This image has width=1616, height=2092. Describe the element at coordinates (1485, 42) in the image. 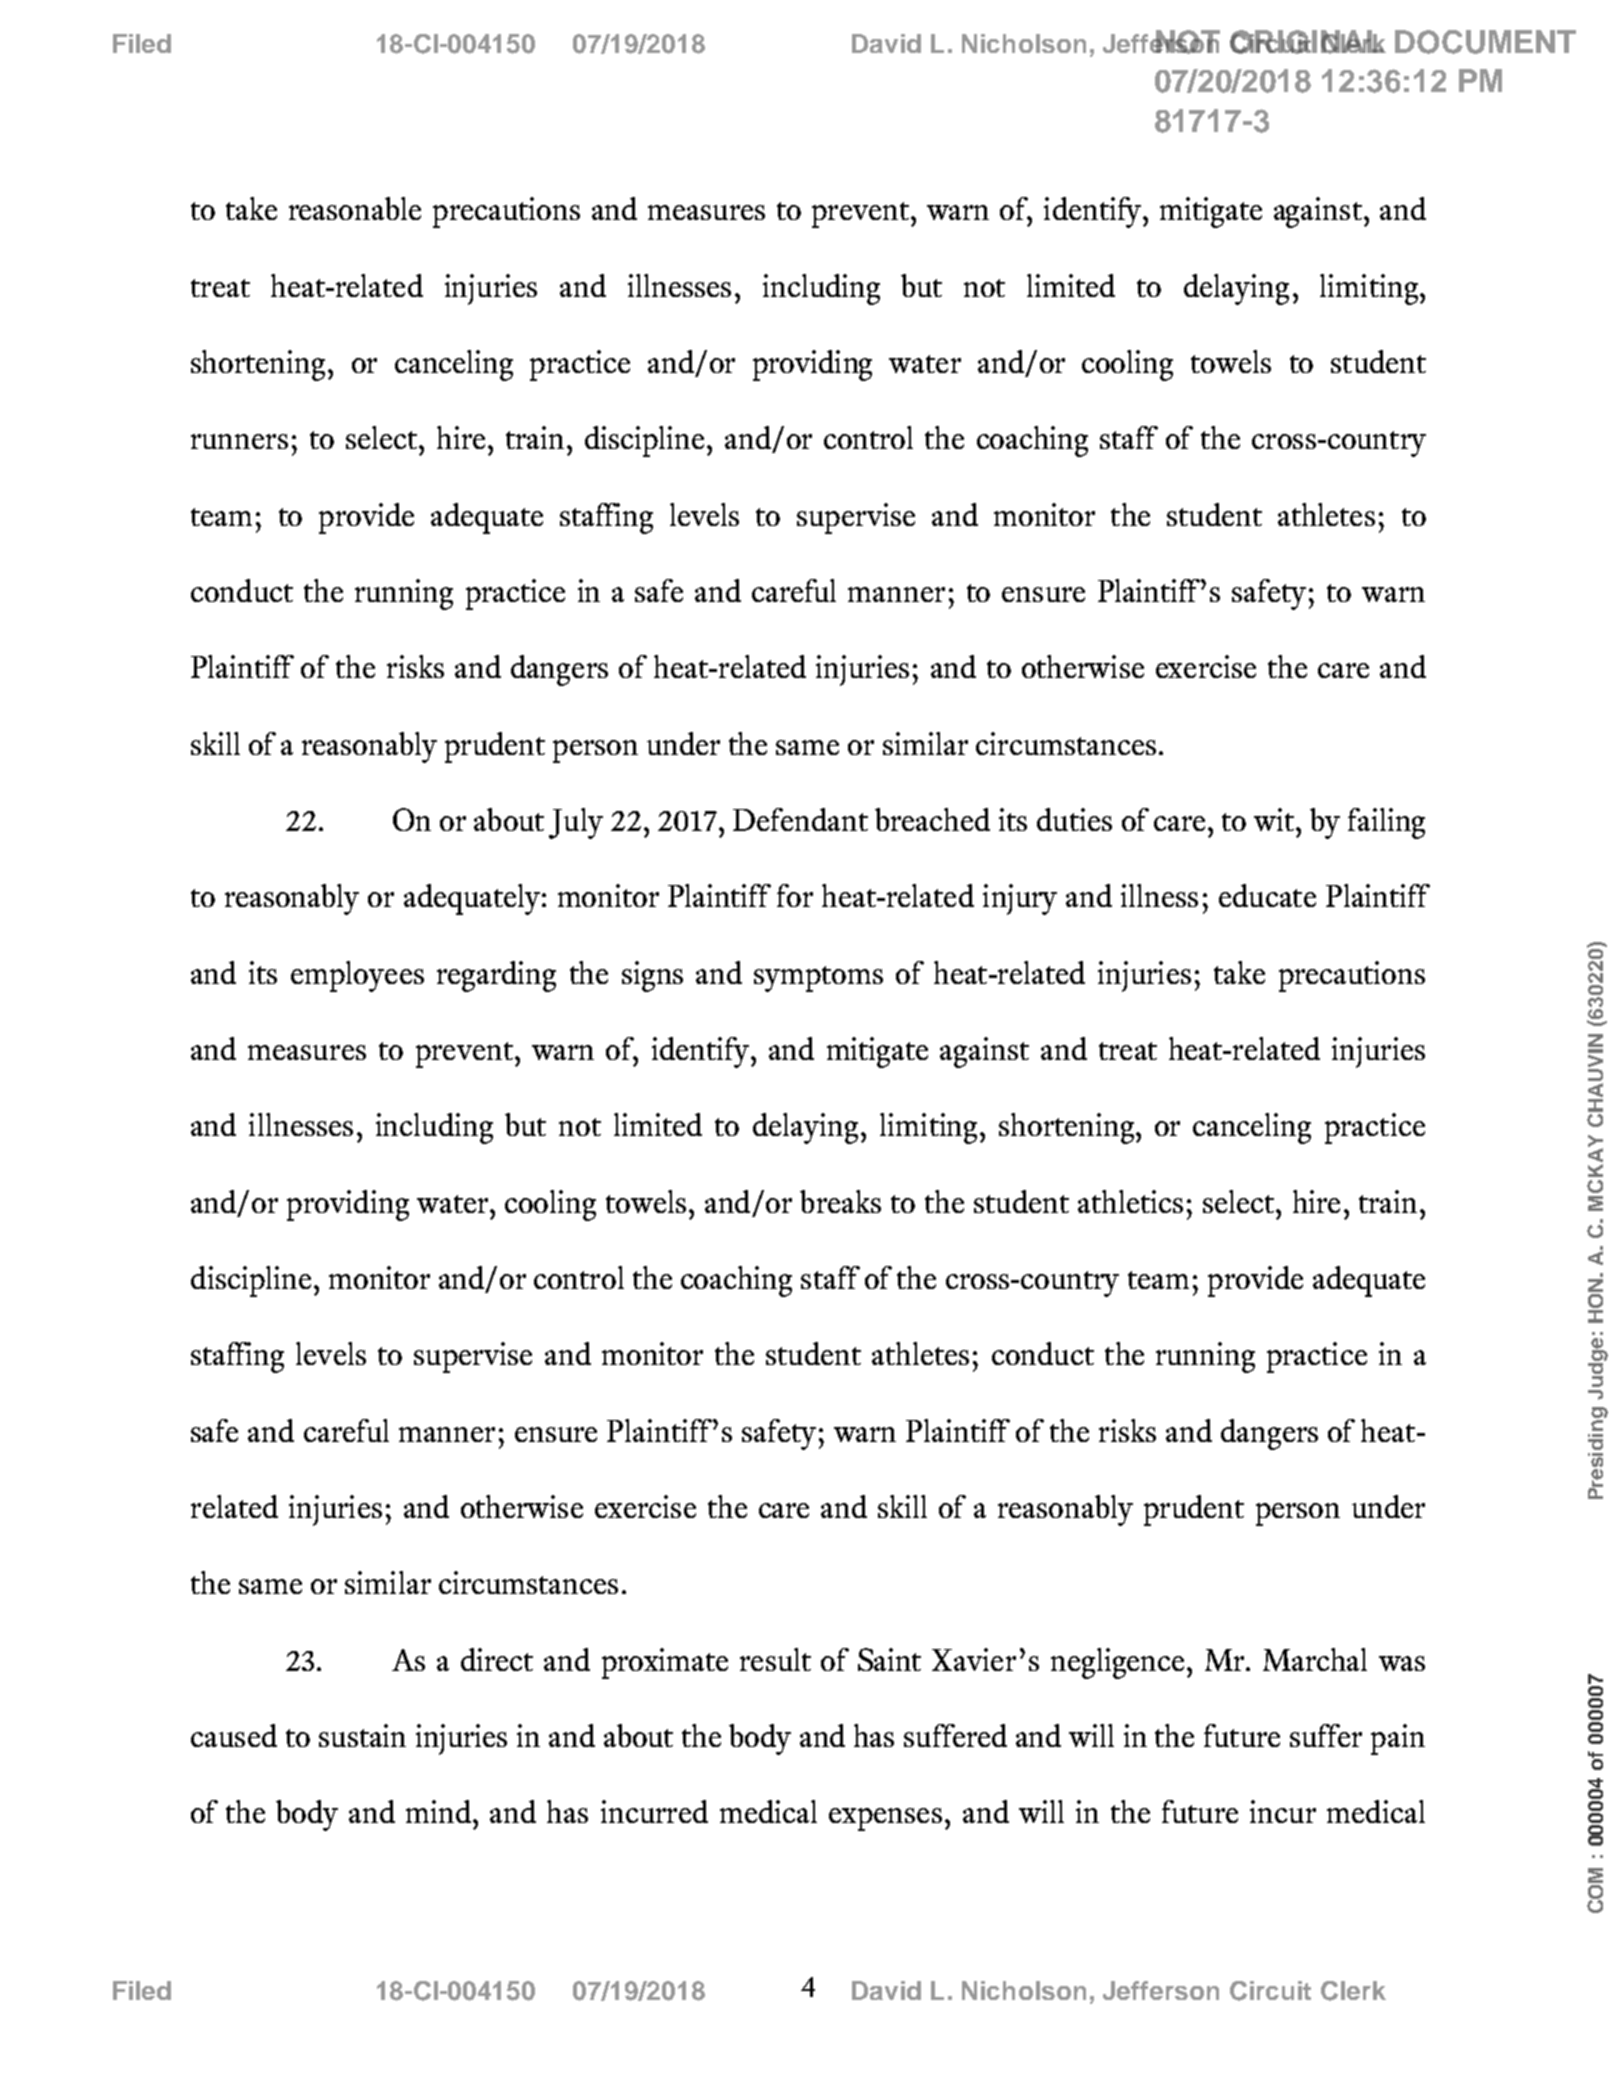

I see `DOCUMENT` at that location.
